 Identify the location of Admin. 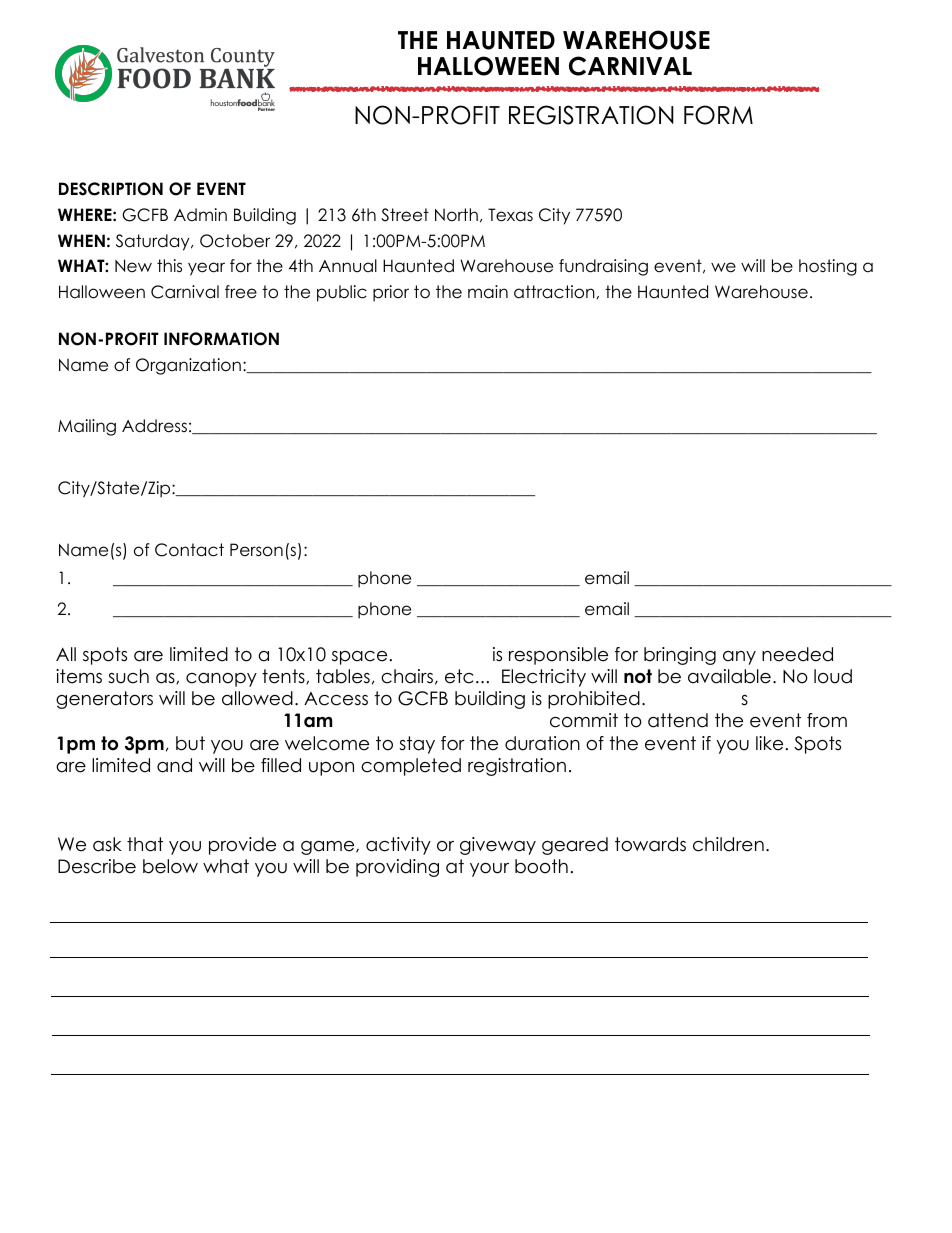
(200, 215).
